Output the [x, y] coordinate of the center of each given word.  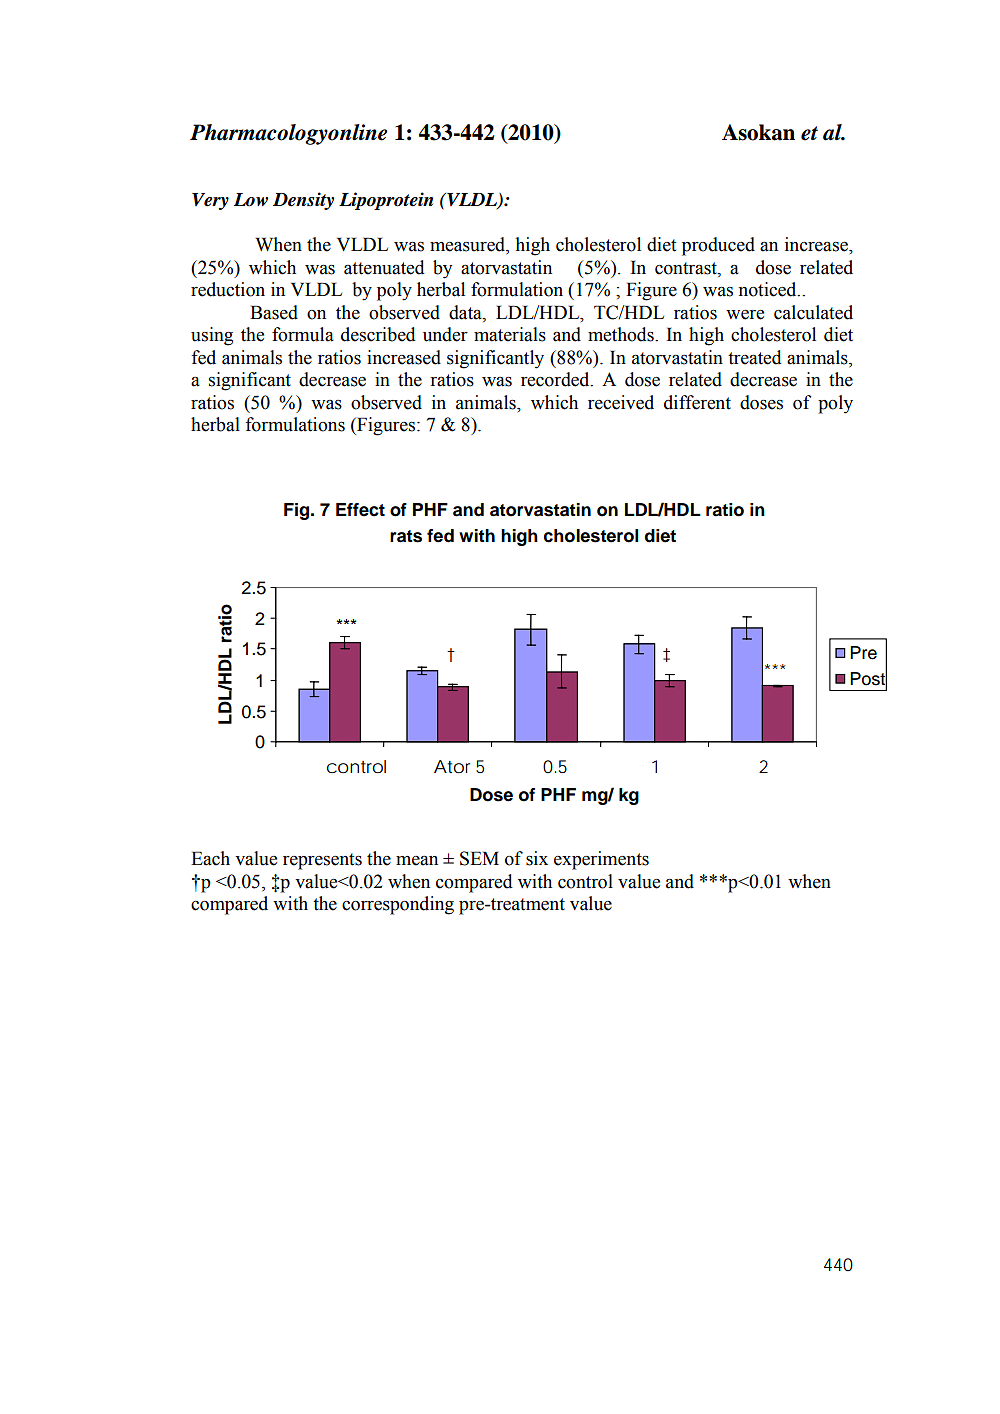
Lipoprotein [386, 201]
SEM [479, 858]
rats [406, 536]
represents [322, 861]
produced [718, 246]
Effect [360, 510]
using [212, 336]
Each [210, 858]
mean [417, 861]
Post [868, 678]
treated [755, 357]
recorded [556, 379]
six [537, 858]
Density [303, 201]
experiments [601, 860]
